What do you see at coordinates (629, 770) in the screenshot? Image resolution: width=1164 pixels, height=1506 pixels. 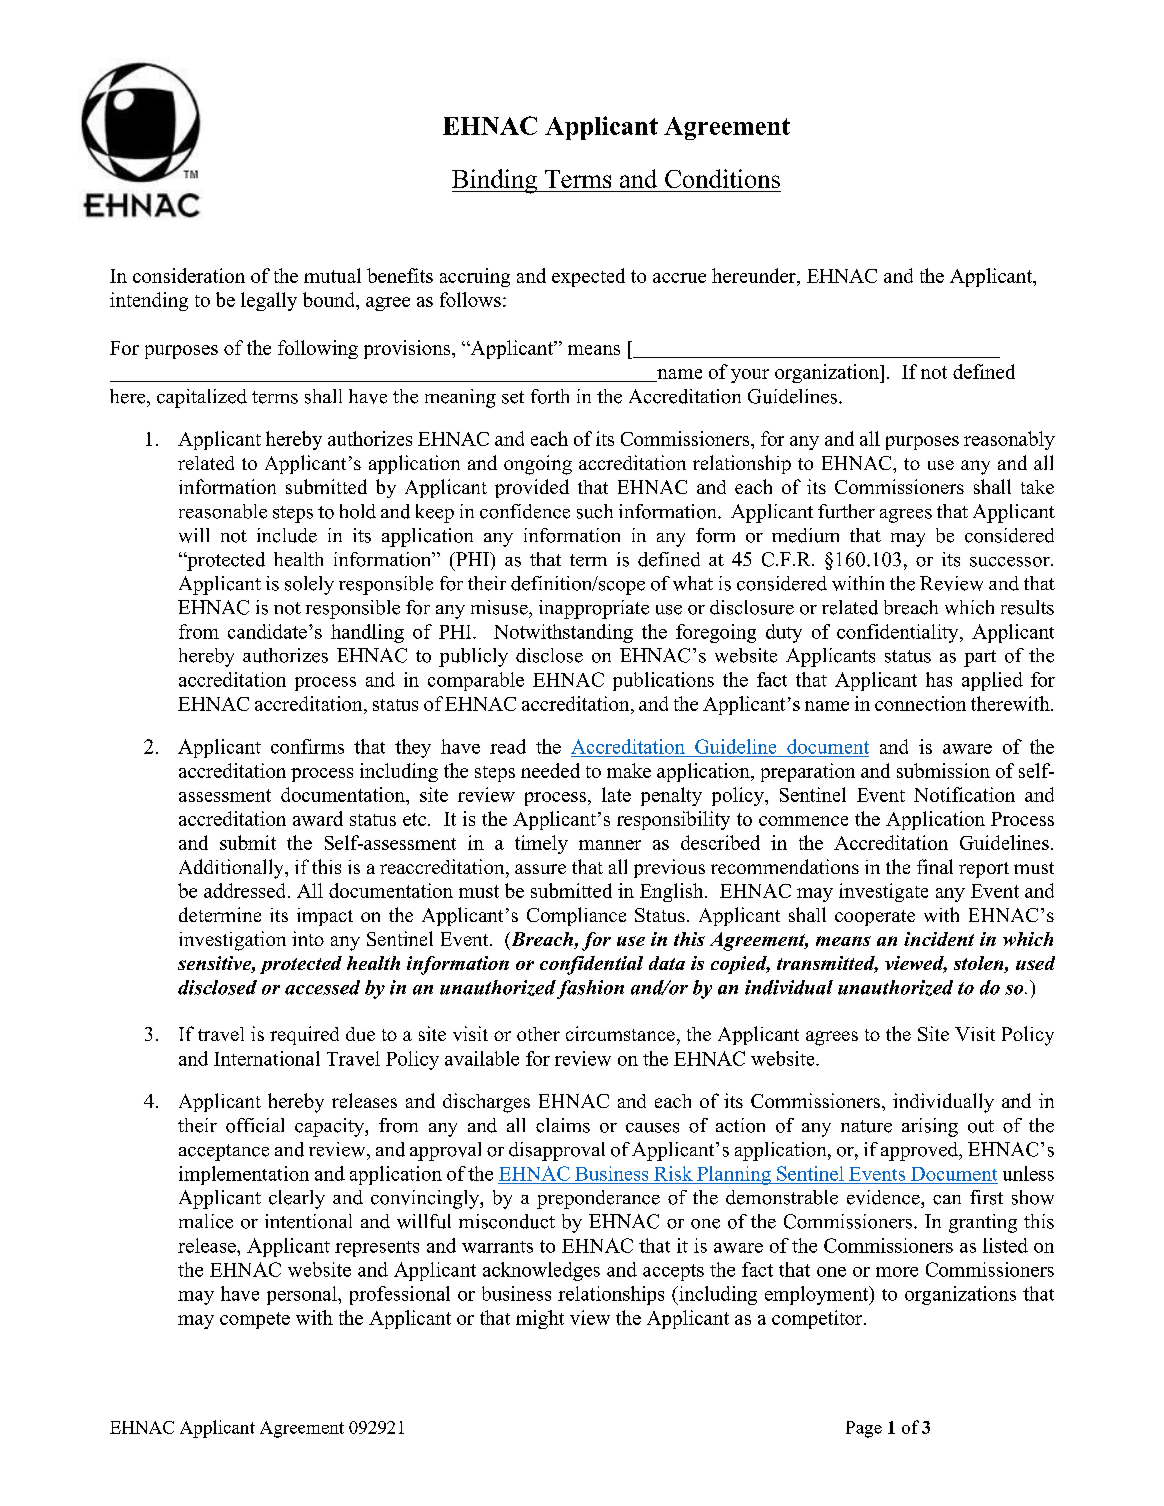 I see `make` at bounding box center [629, 770].
